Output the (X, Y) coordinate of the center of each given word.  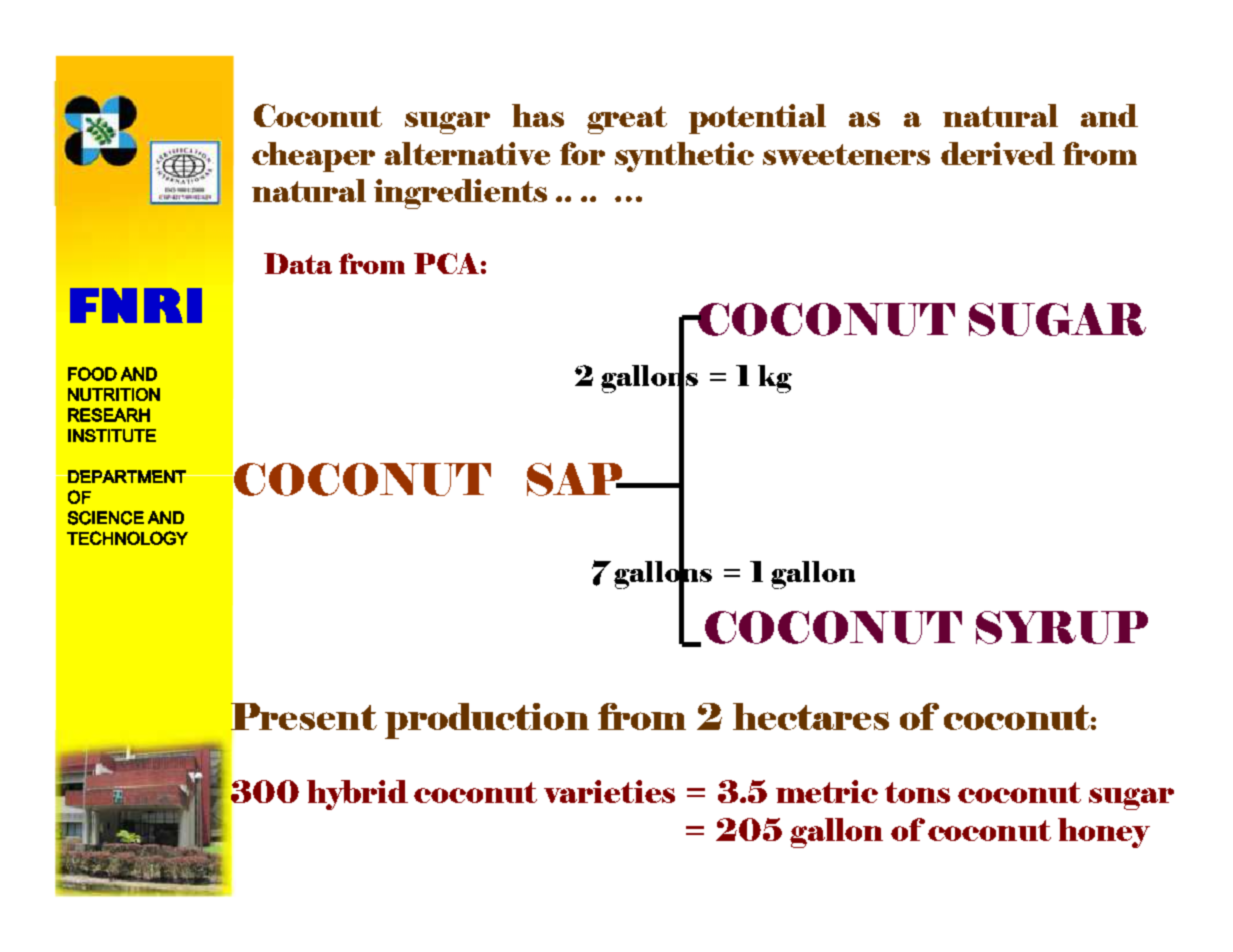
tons (917, 792)
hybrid (357, 795)
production (487, 721)
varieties (609, 791)
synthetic (684, 157)
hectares (811, 716)
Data (298, 263)
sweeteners (846, 154)
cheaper (313, 157)
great (627, 120)
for (582, 153)
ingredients (460, 194)
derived (998, 153)
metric (827, 791)
